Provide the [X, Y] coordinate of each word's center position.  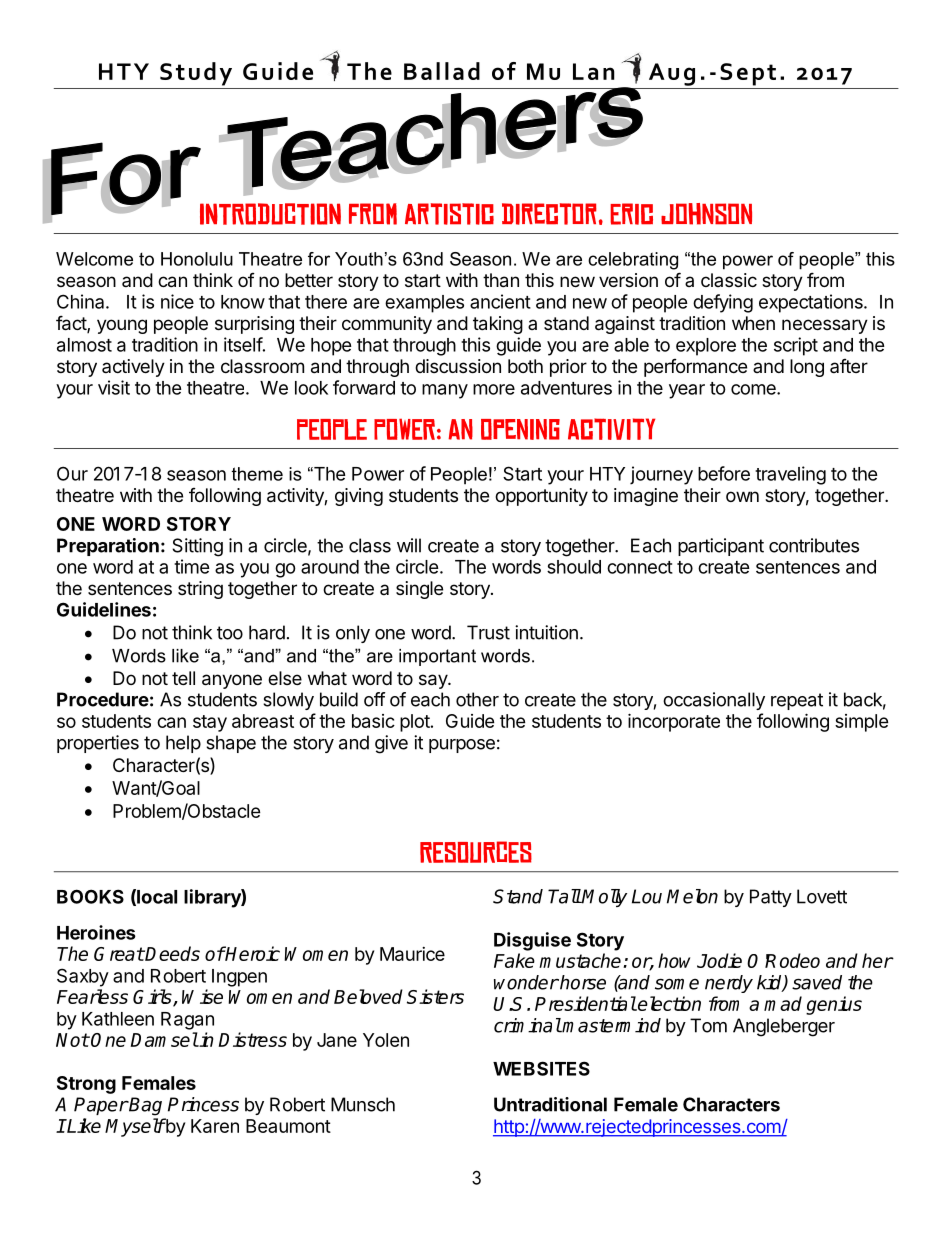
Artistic [449, 214]
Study [196, 74]
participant [721, 547]
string [200, 590]
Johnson [706, 214]
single [419, 590]
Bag [145, 1106]
